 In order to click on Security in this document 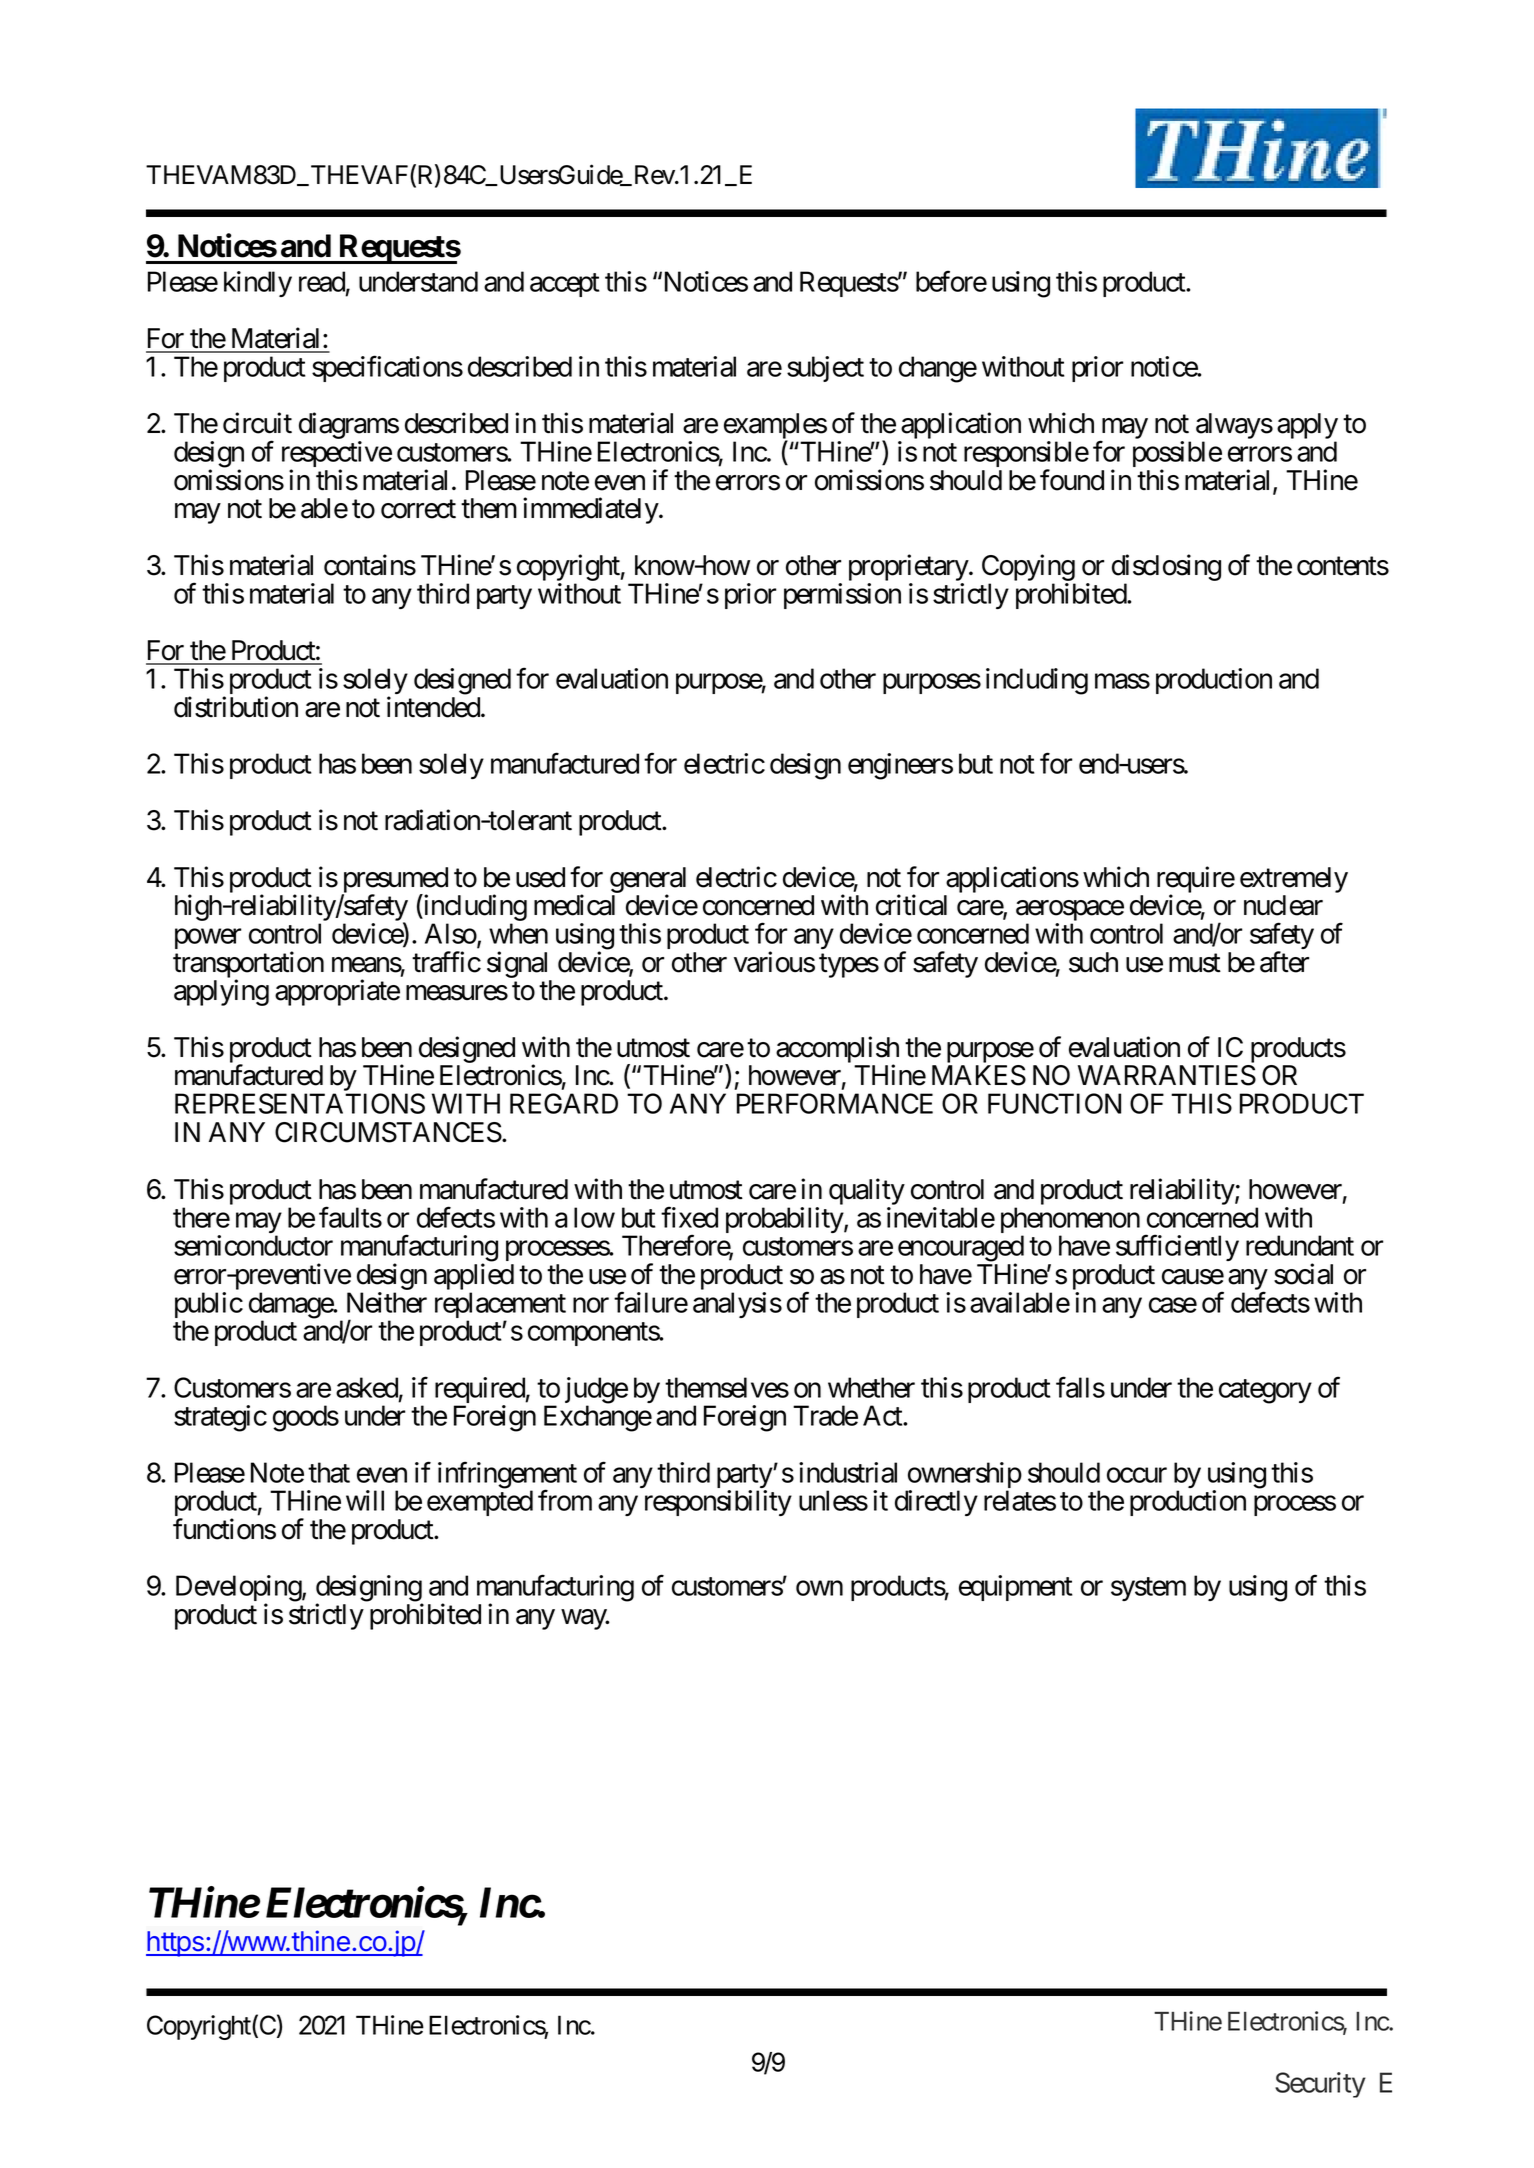, I will do `click(1320, 2085)`.
